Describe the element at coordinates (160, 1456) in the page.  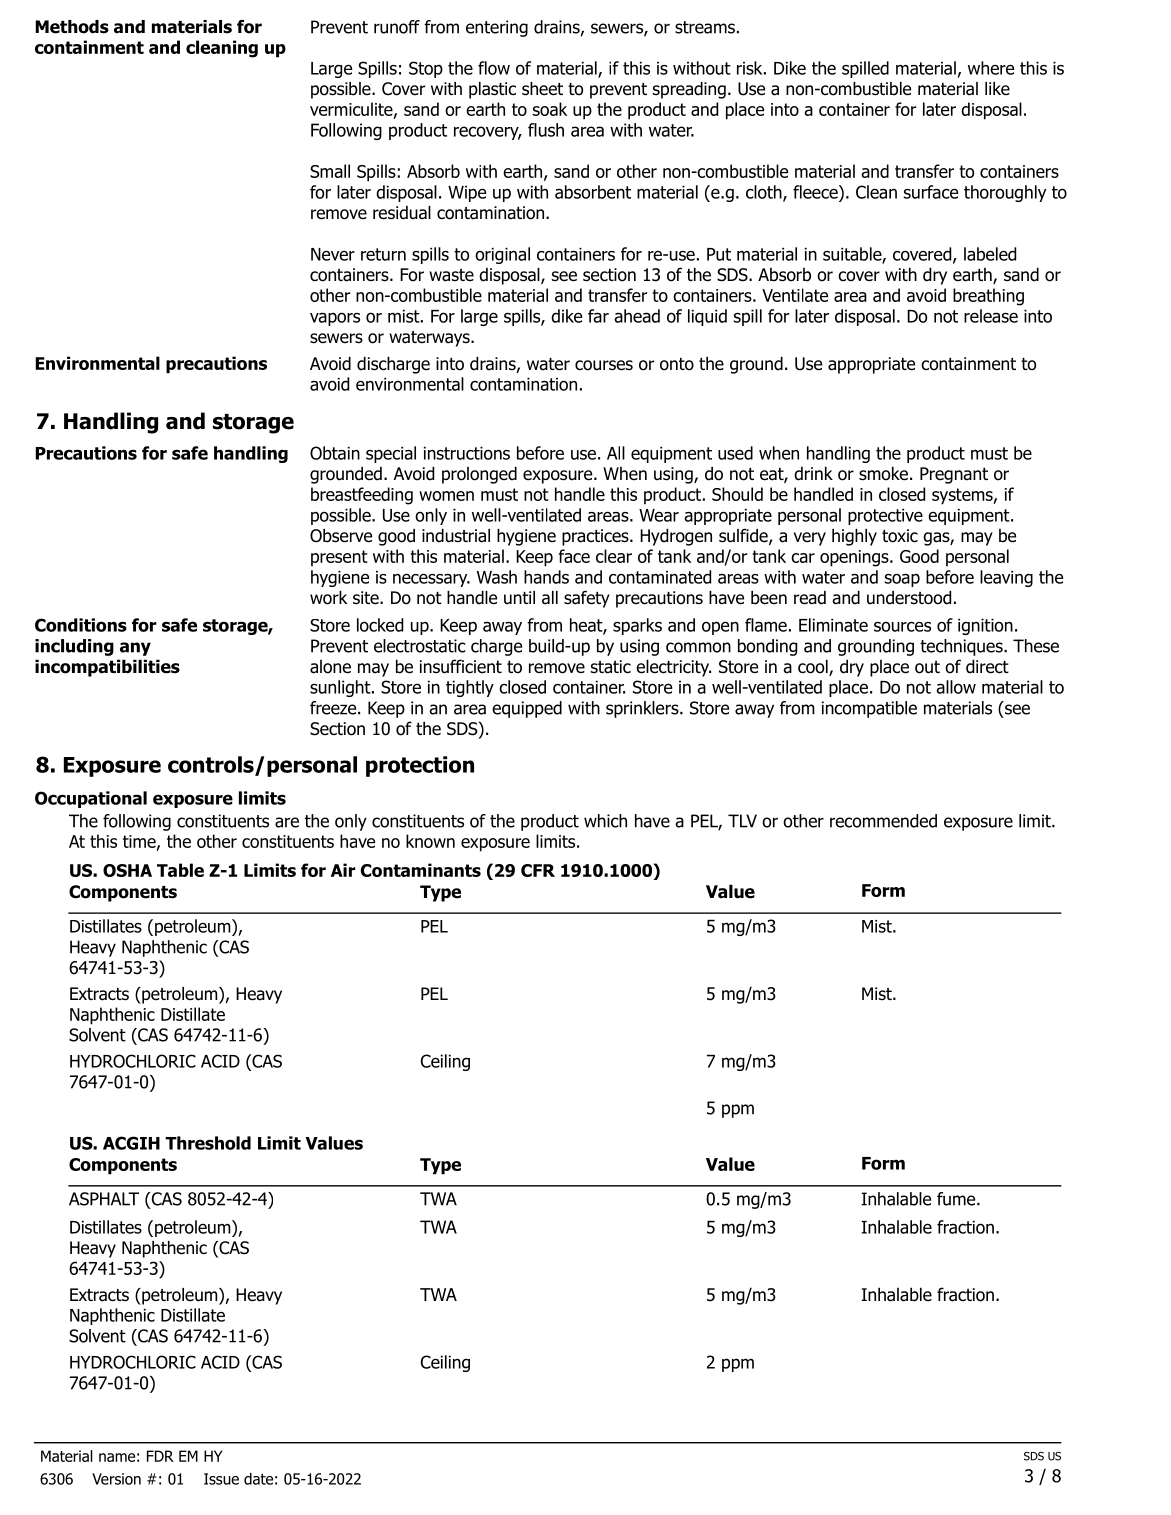
I see `FDR` at that location.
